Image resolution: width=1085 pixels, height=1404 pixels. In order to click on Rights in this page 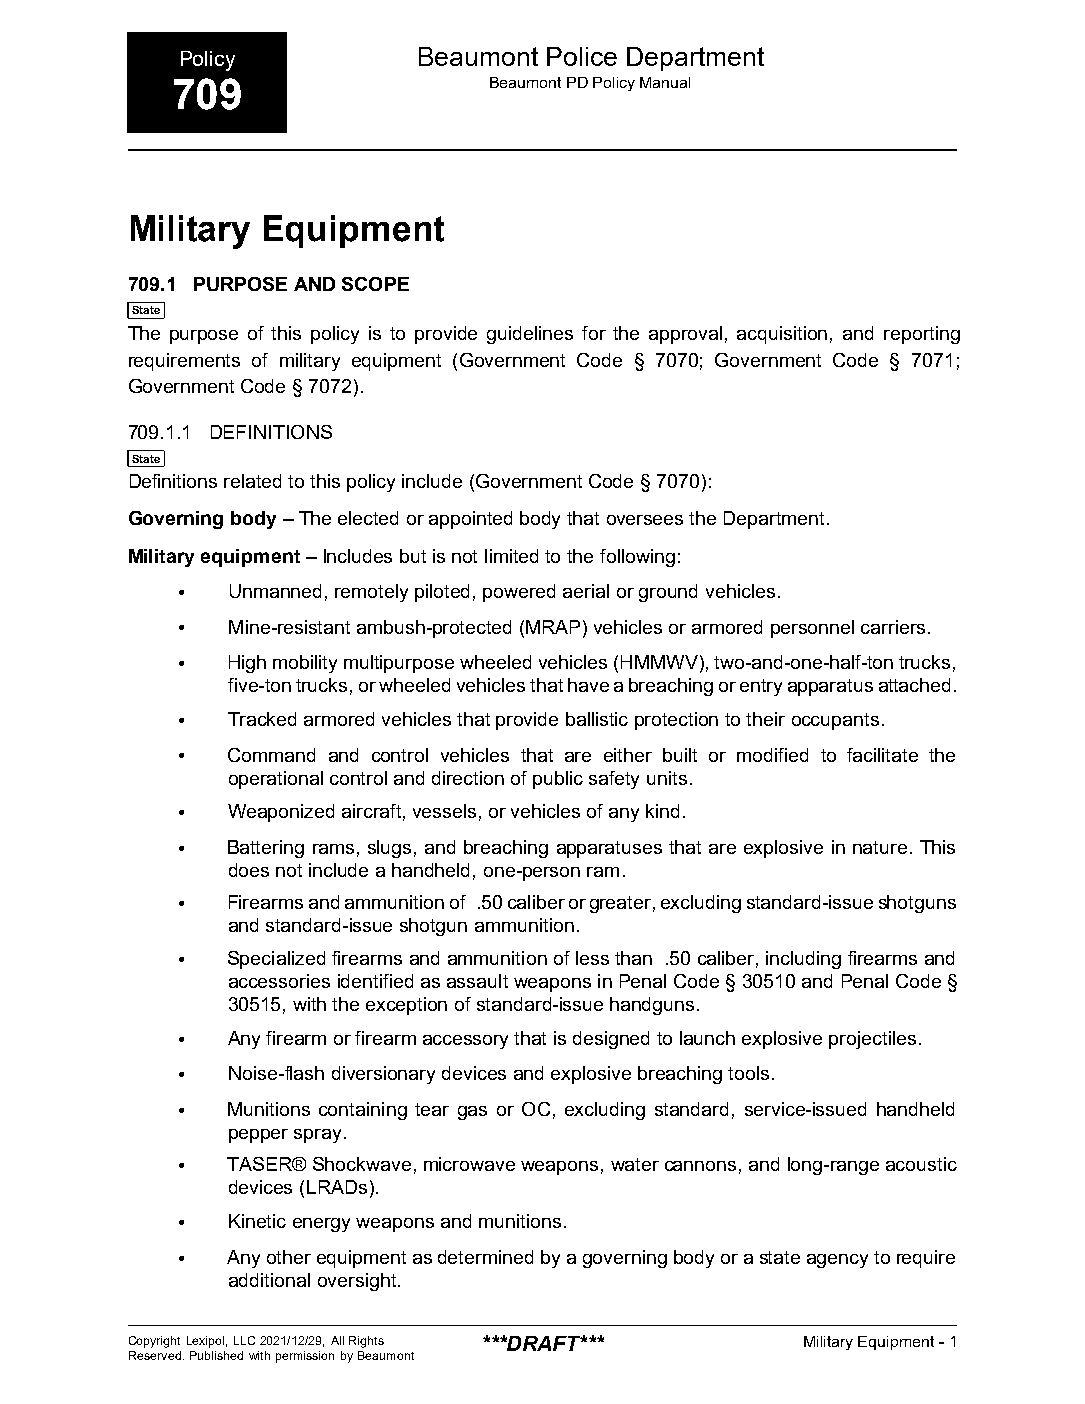, I will do `click(366, 1342)`.
